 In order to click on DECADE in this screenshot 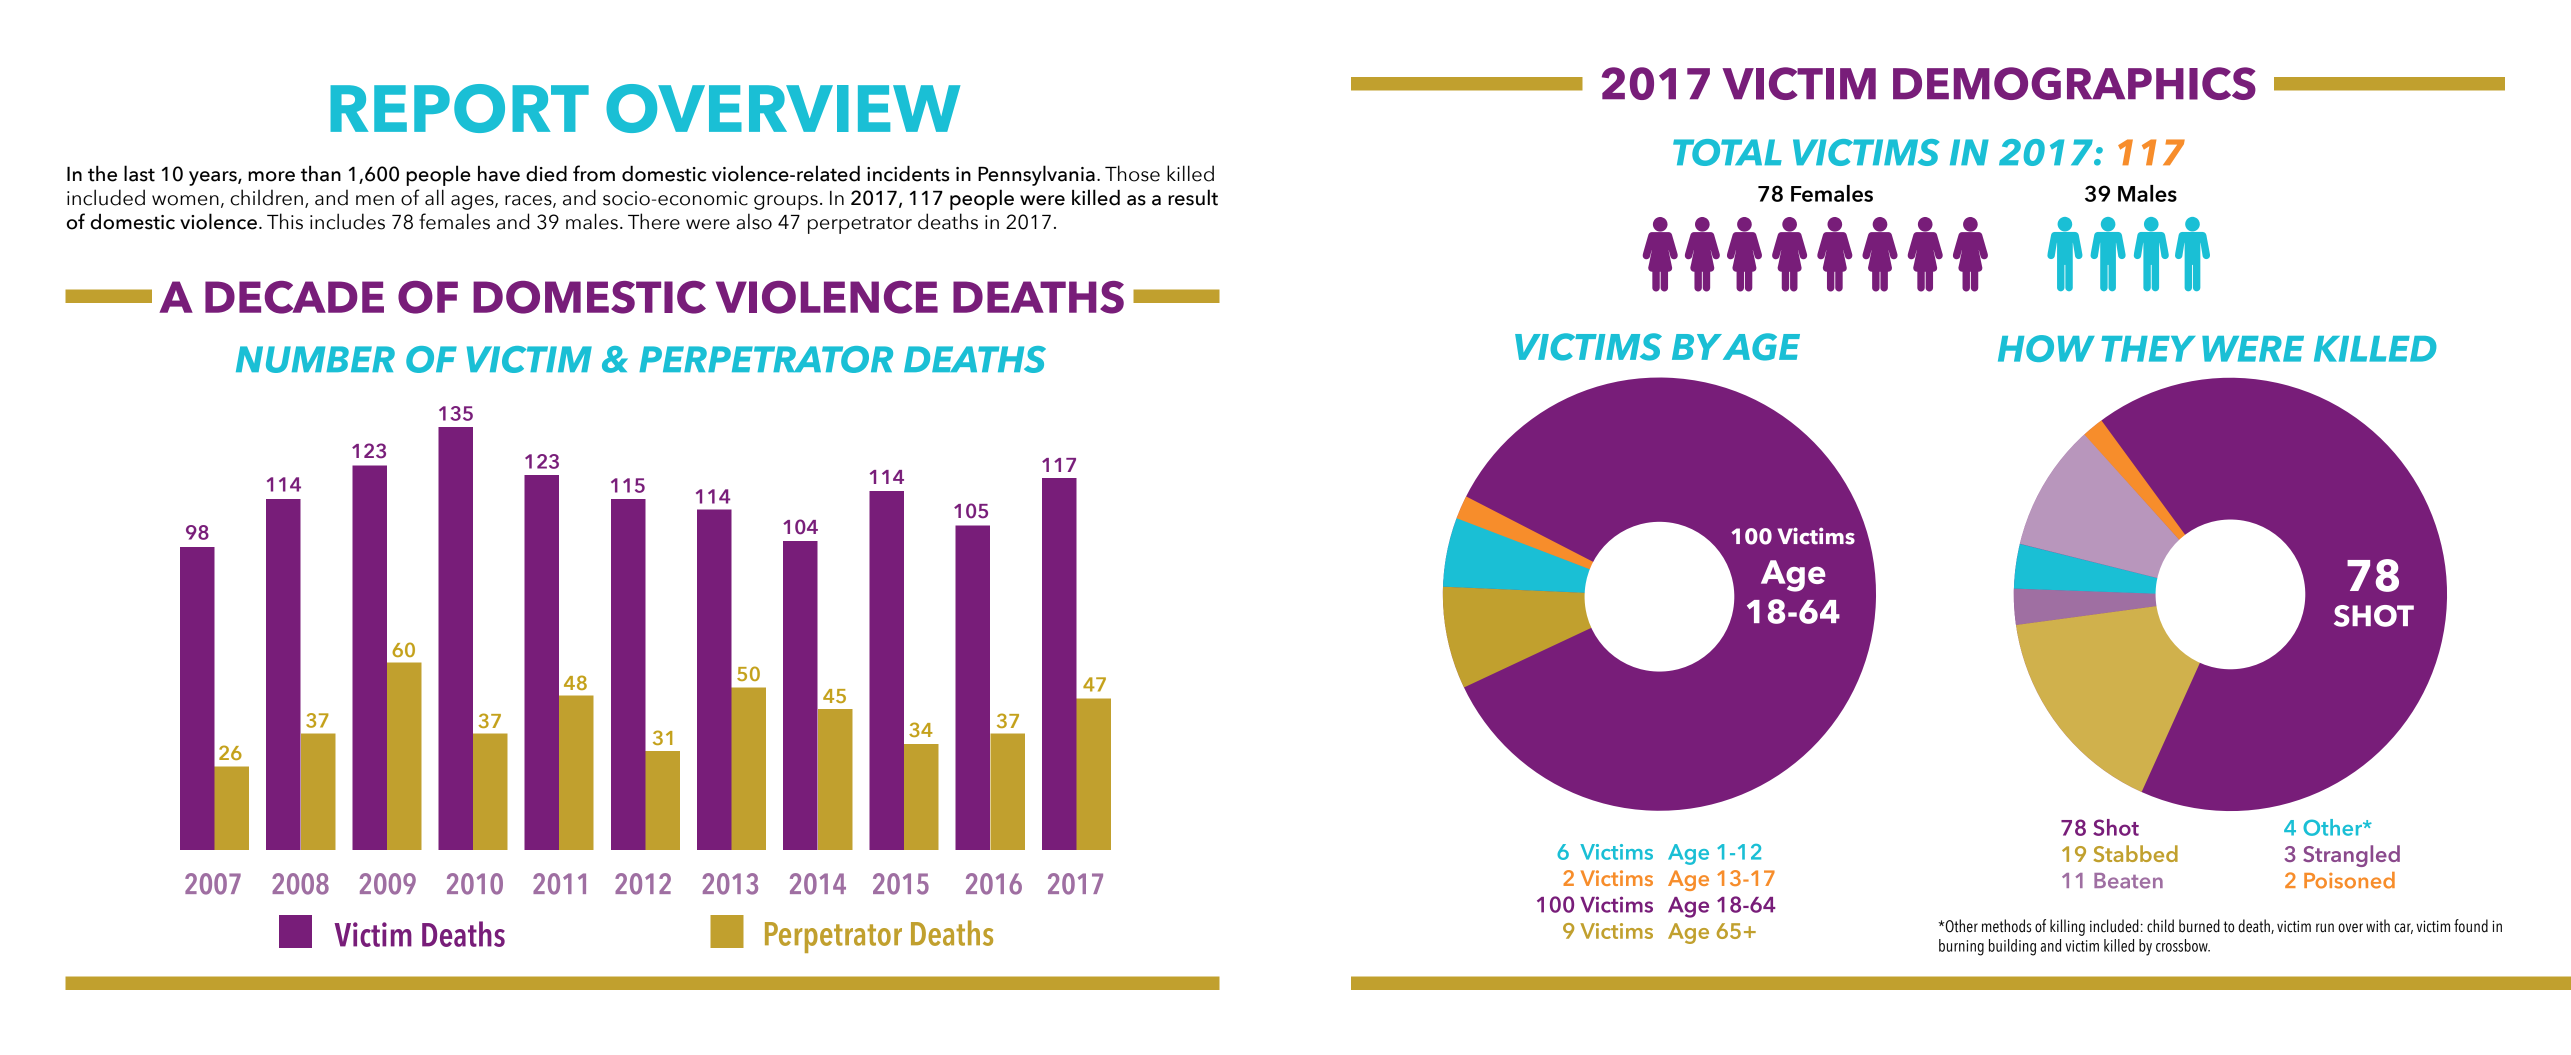, I will do `click(294, 297)`.
